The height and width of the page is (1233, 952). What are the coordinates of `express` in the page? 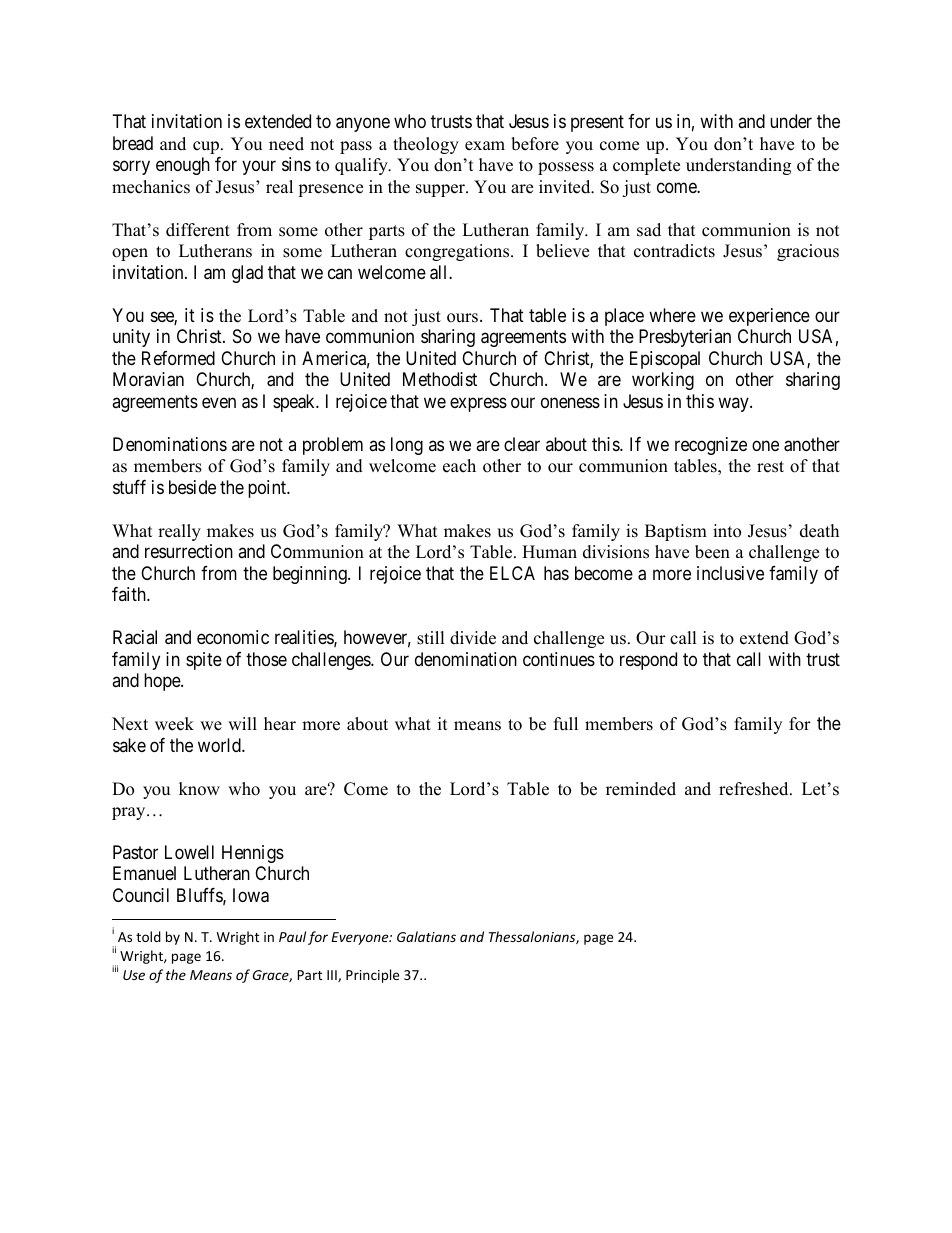 It's located at (478, 404).
